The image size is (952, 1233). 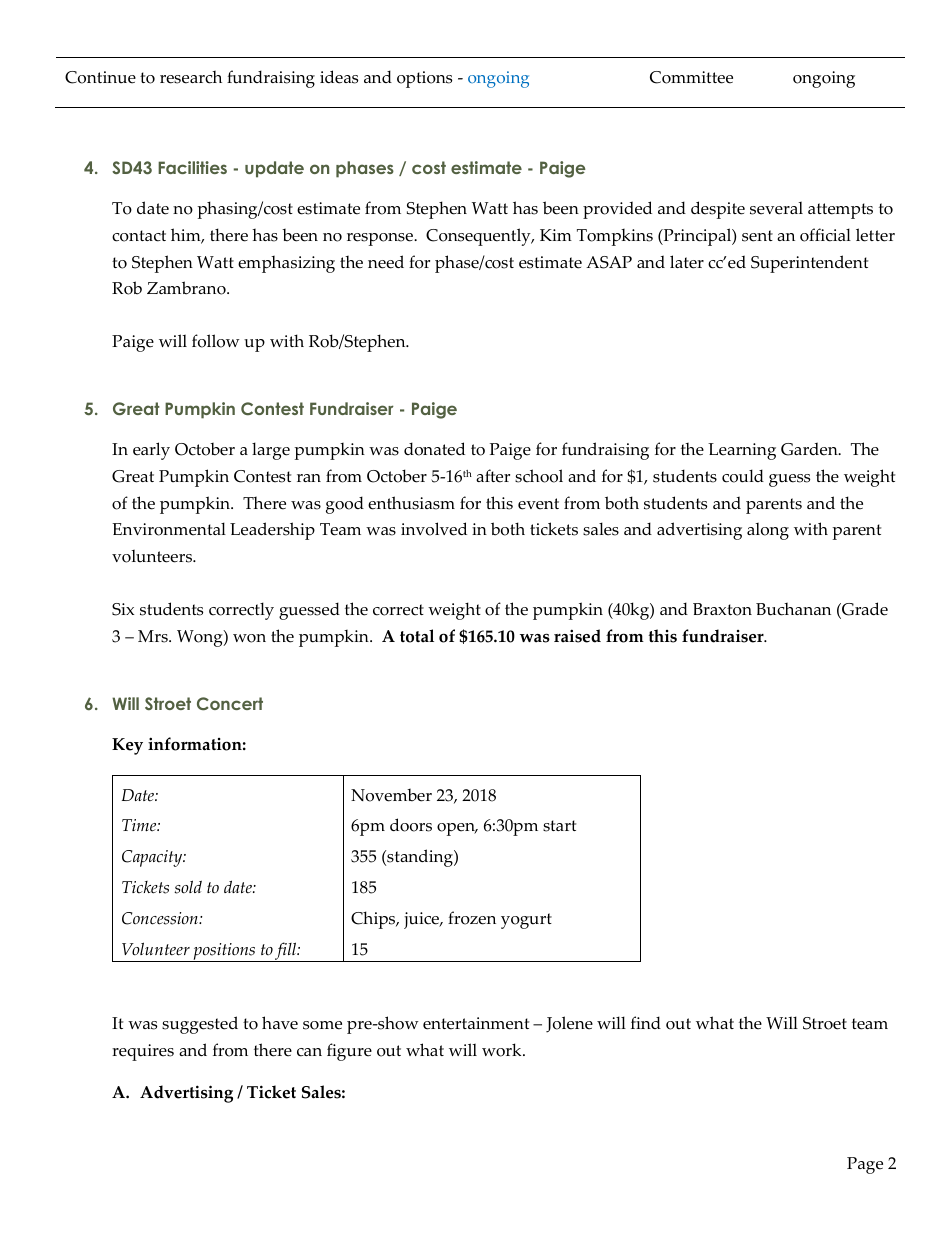 What do you see at coordinates (793, 609) in the image?
I see `Buchanan` at bounding box center [793, 609].
